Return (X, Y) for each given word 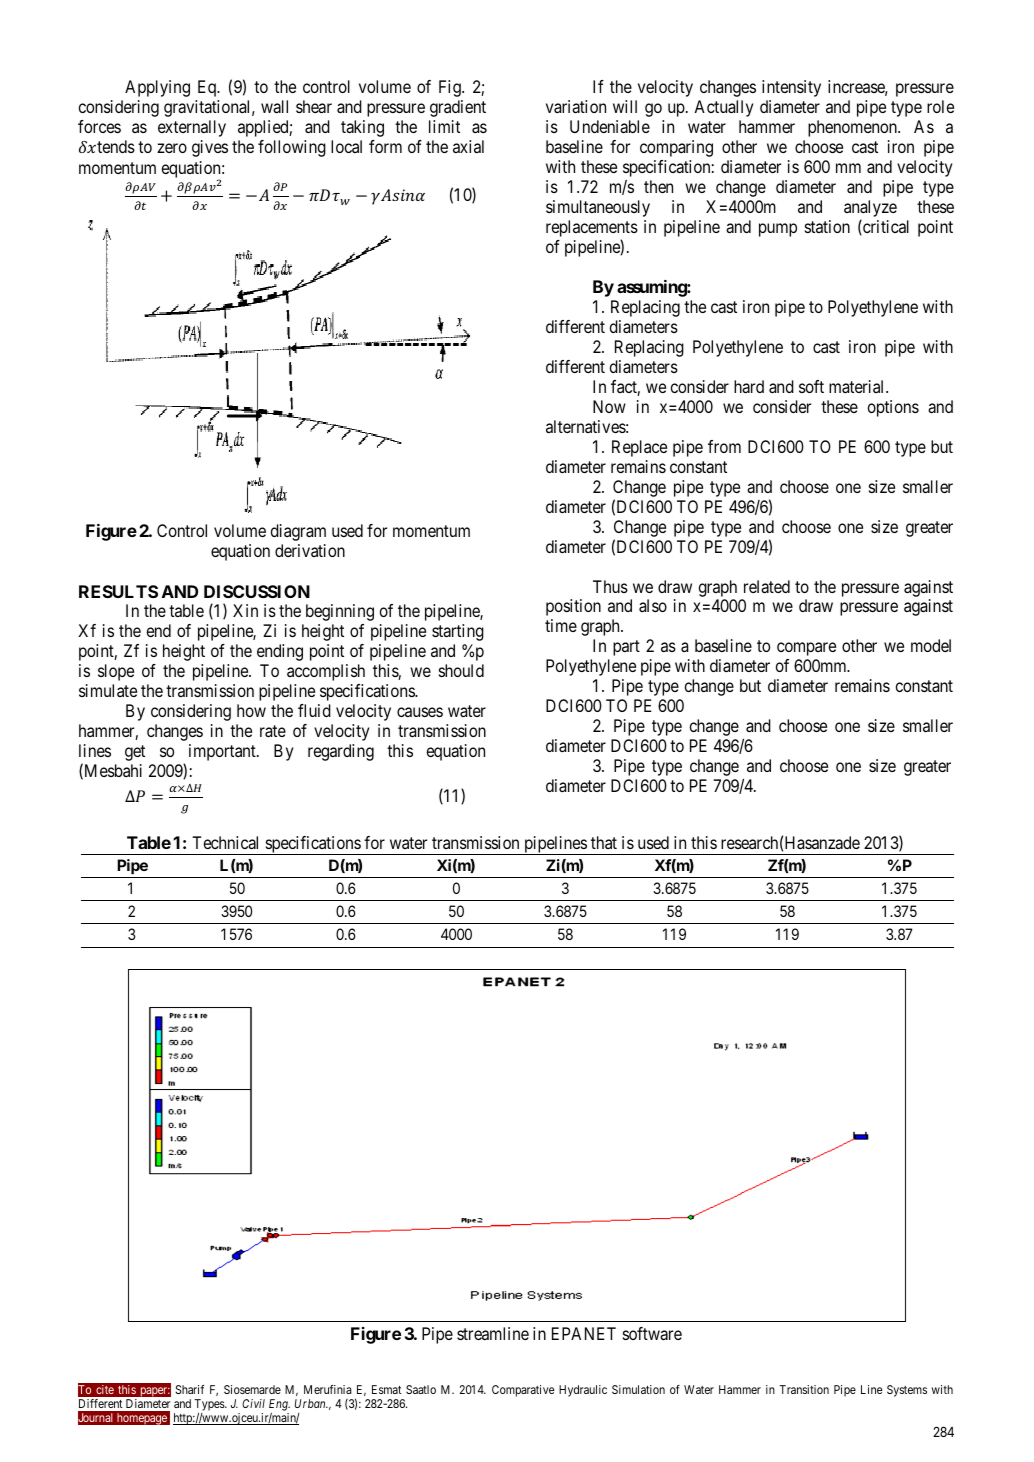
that (604, 842)
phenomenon (853, 128)
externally (192, 128)
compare (806, 649)
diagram (298, 532)
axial (468, 146)
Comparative (523, 1391)
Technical (225, 842)
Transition (804, 1389)
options (893, 408)
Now (609, 406)
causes (420, 712)
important (223, 752)
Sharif (190, 1389)
